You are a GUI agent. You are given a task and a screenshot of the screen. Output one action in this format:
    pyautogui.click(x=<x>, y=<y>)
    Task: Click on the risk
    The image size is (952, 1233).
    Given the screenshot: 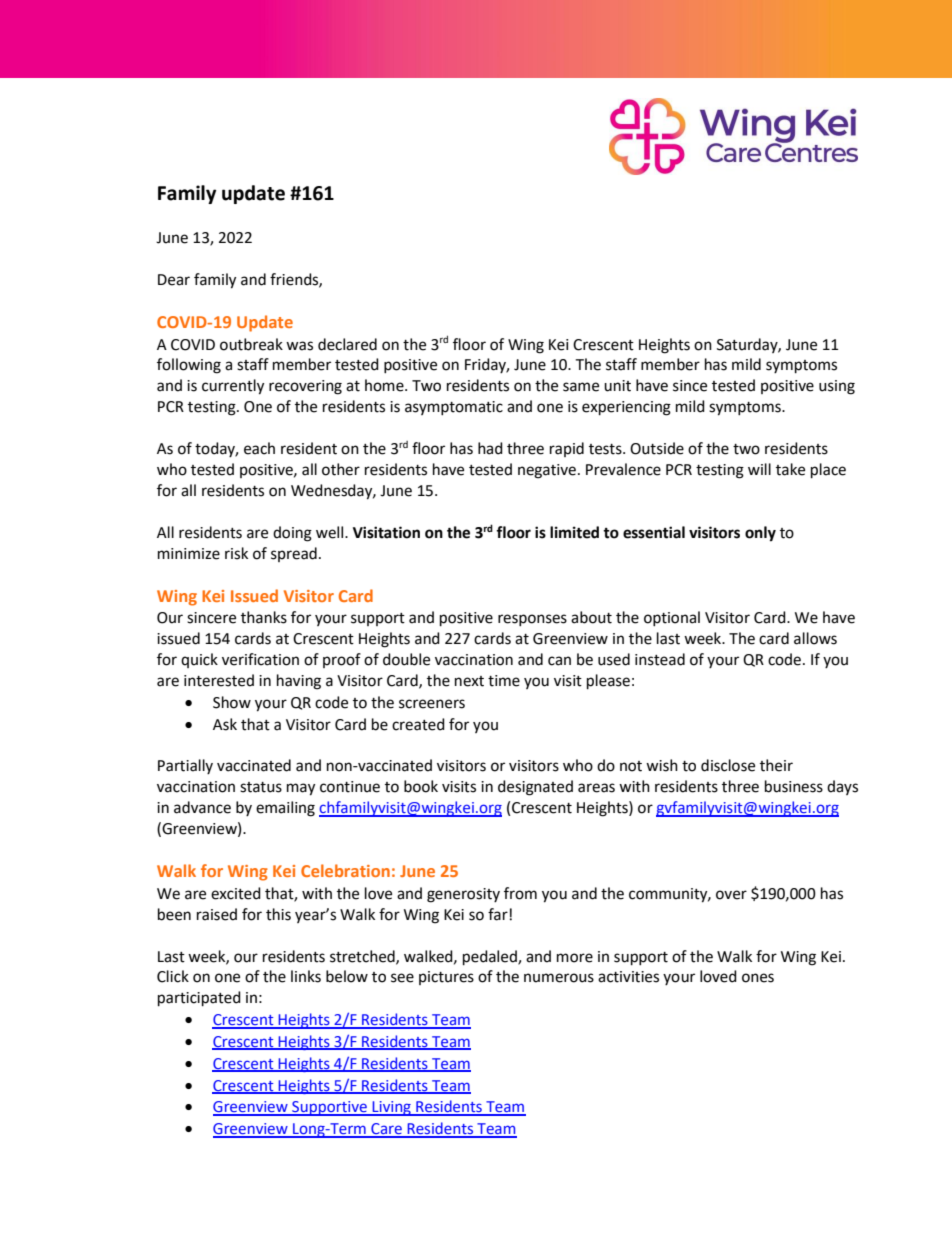 What is the action you would take?
    pyautogui.click(x=236, y=553)
